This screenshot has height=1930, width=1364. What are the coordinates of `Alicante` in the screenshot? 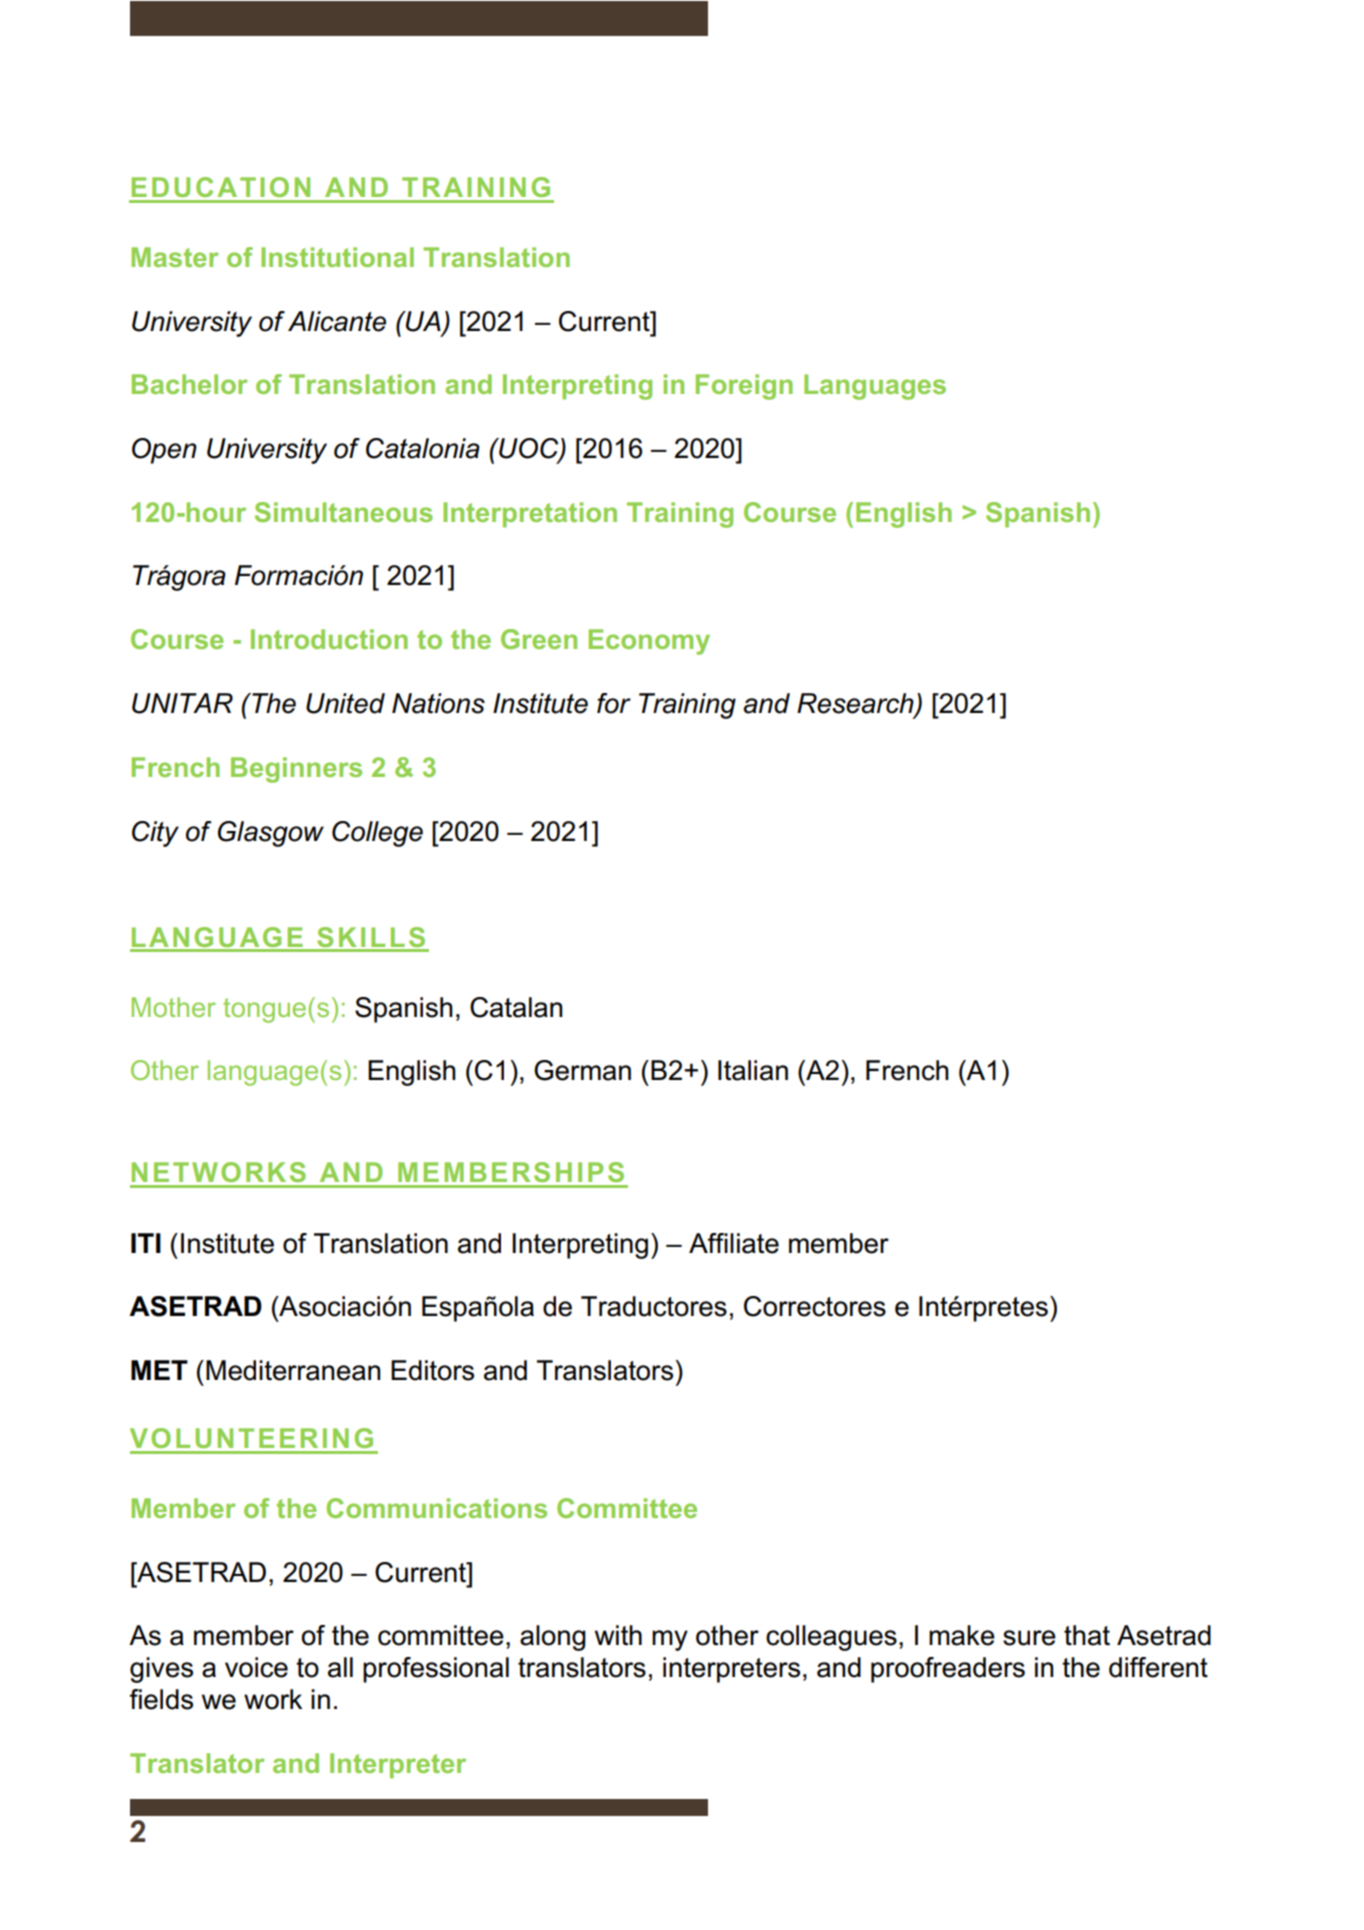 It's located at (337, 321).
